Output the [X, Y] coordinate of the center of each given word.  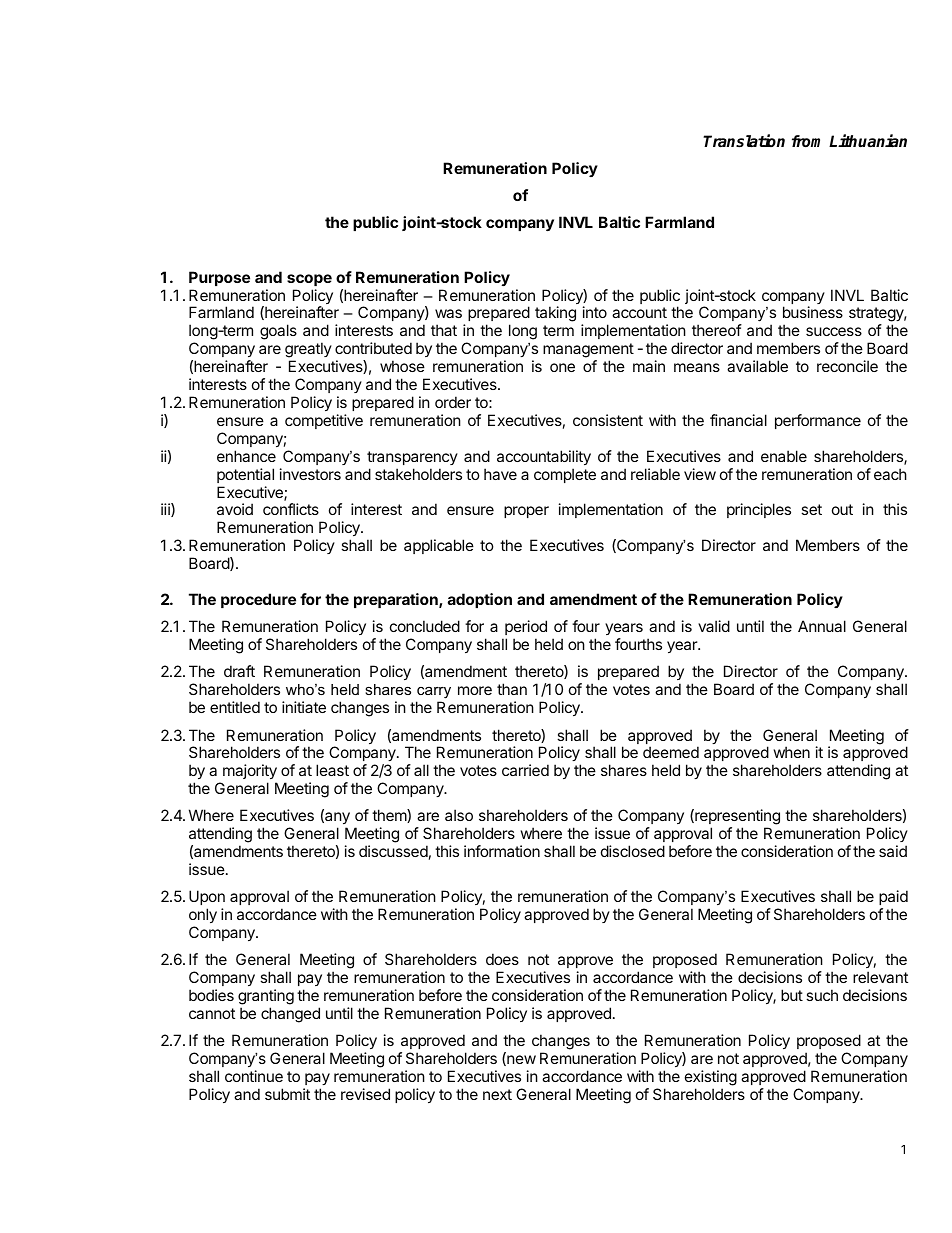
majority [250, 771]
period [526, 627]
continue [254, 1076]
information [502, 851]
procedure [258, 600]
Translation [744, 141]
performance [818, 421]
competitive [324, 421]
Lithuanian [868, 141]
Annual [822, 626]
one [562, 367]
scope [309, 280]
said [893, 851]
